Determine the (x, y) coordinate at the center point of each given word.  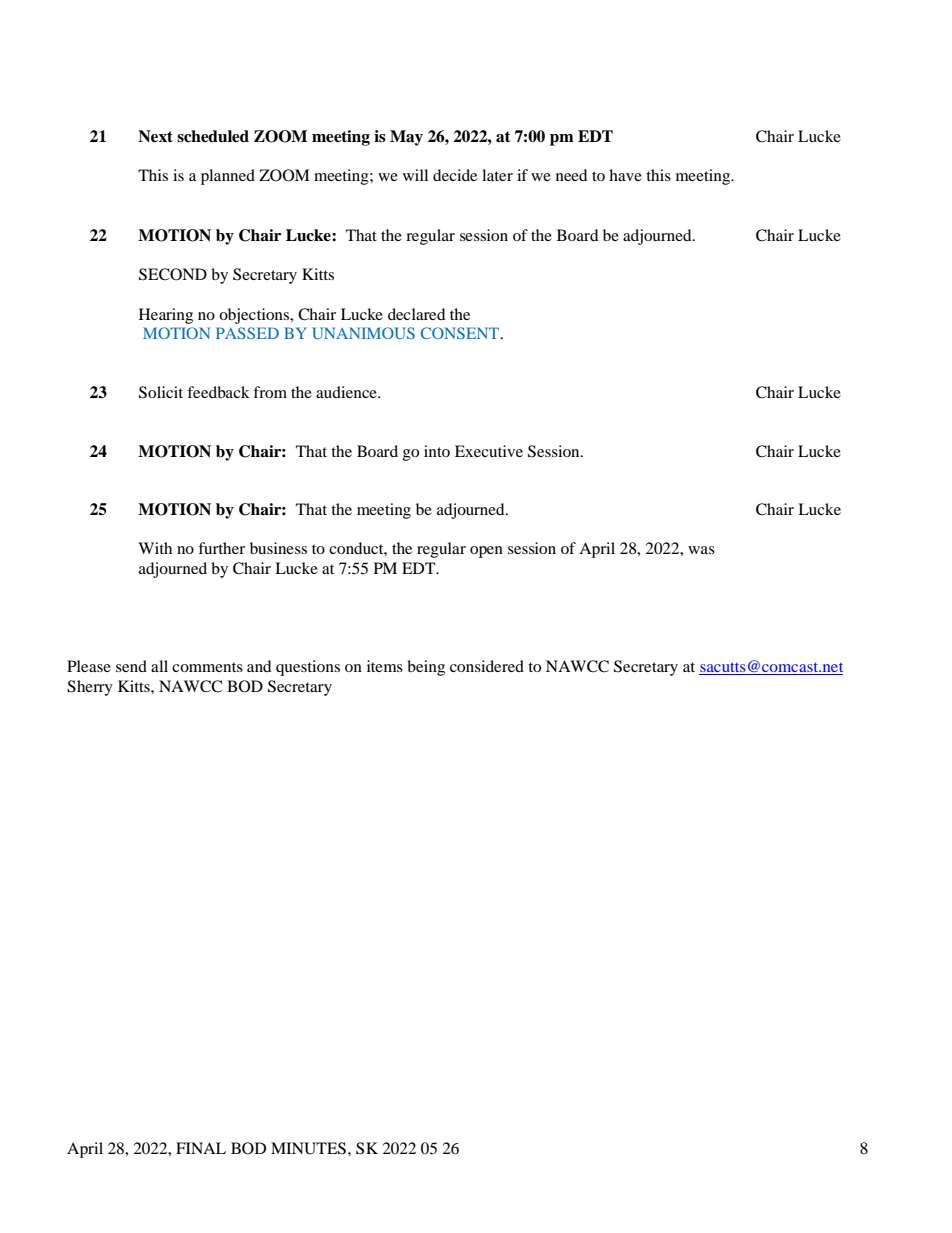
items (385, 666)
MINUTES (308, 1148)
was (701, 550)
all (159, 666)
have (625, 175)
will (415, 175)
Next (155, 136)
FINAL (201, 1148)
